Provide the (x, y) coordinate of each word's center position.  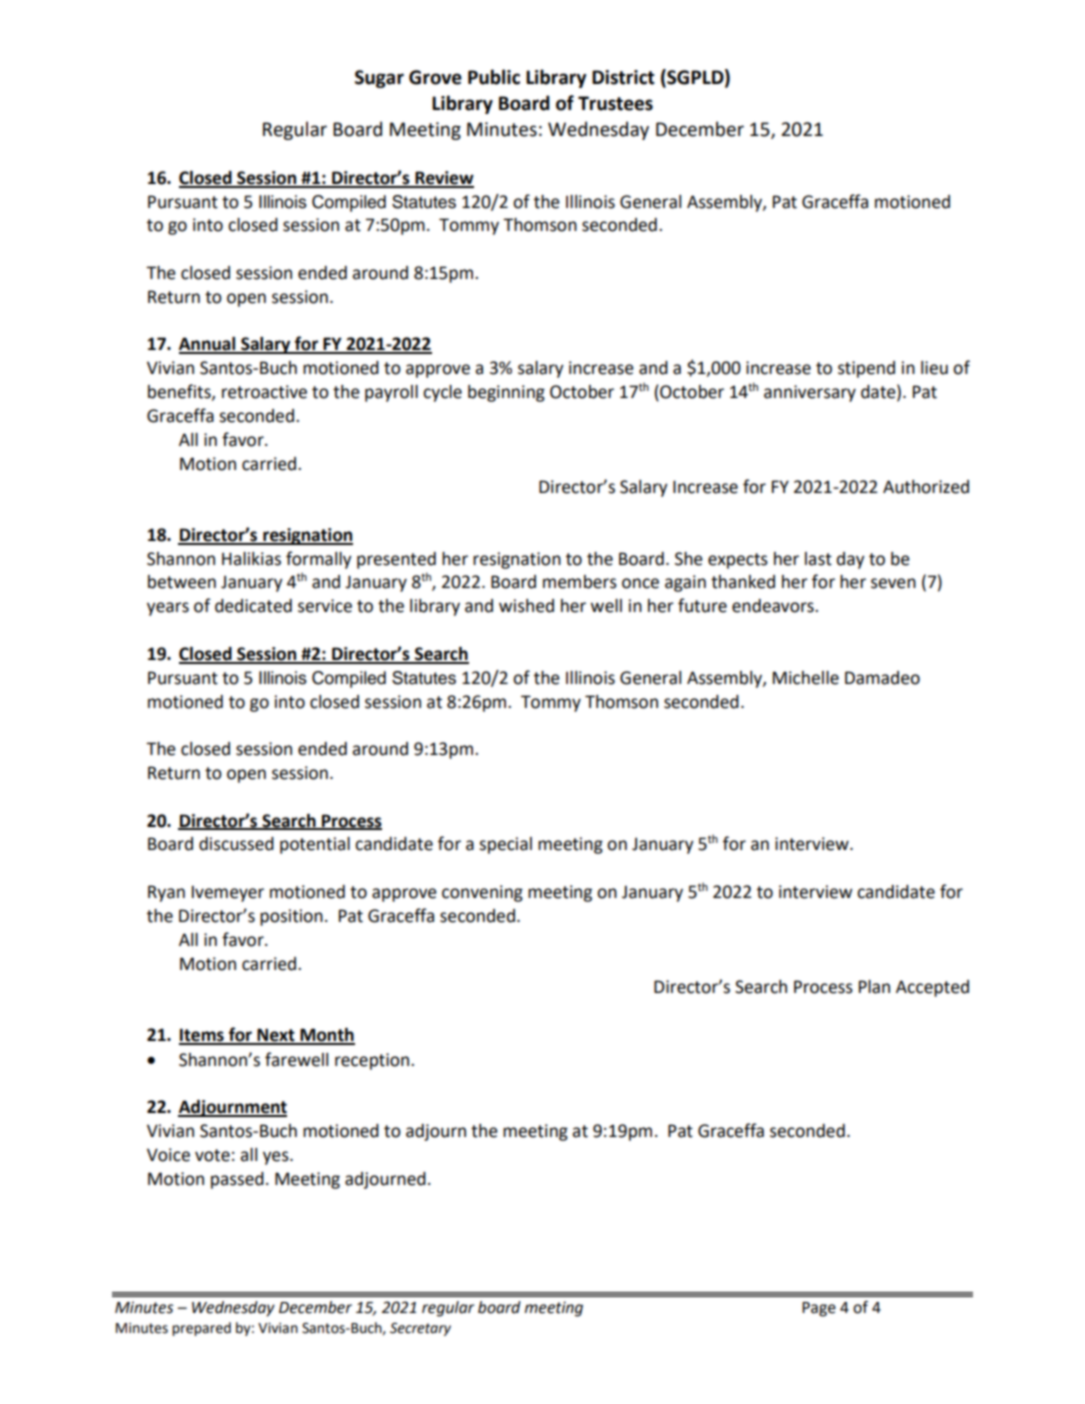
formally (319, 560)
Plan (874, 987)
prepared (201, 1329)
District (623, 77)
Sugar (379, 79)
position (291, 917)
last (818, 559)
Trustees (615, 103)
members (580, 582)
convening (482, 893)
